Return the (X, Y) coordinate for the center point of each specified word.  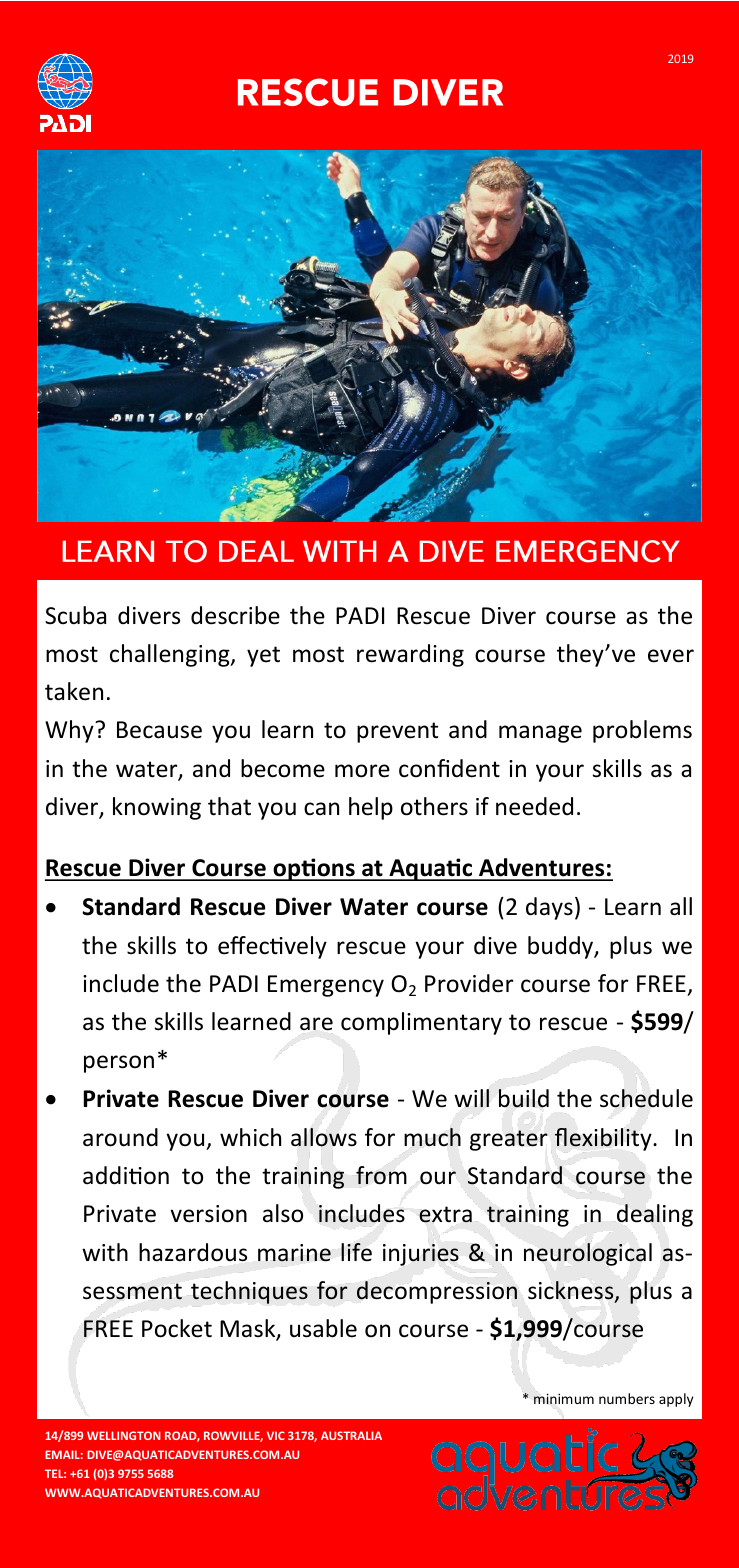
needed (534, 806)
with (105, 1252)
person (119, 1064)
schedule (646, 1098)
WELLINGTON (124, 1435)
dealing (655, 1215)
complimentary (421, 1023)
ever (671, 656)
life (356, 1252)
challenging (171, 655)
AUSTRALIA (351, 1435)
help (371, 808)
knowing (157, 808)
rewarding (410, 655)
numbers (627, 1398)
